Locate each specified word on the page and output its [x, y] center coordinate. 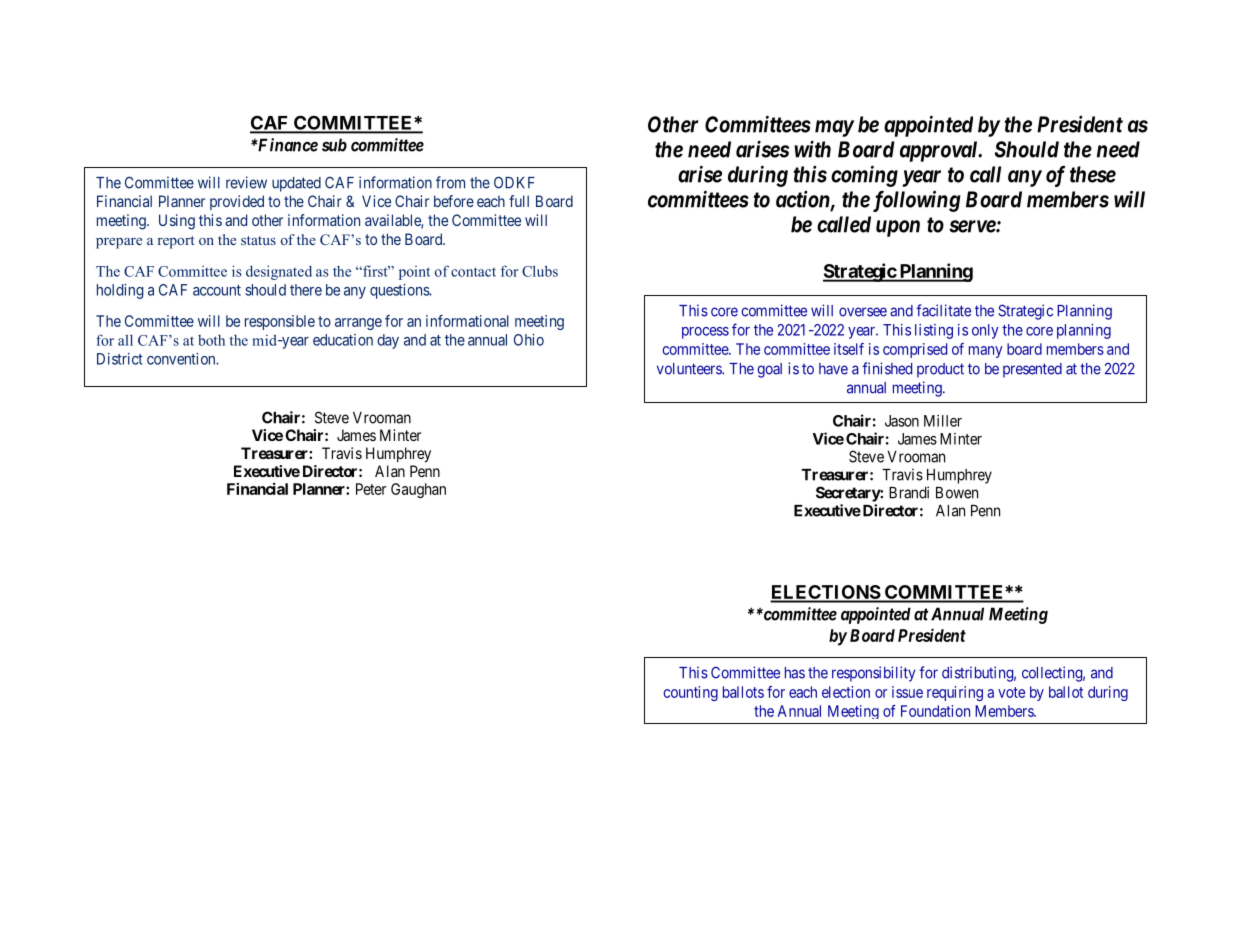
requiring [955, 693]
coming [864, 176]
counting [690, 693]
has [795, 673]
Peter [371, 489]
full [519, 201]
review [246, 182]
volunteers [690, 369]
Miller [943, 421]
